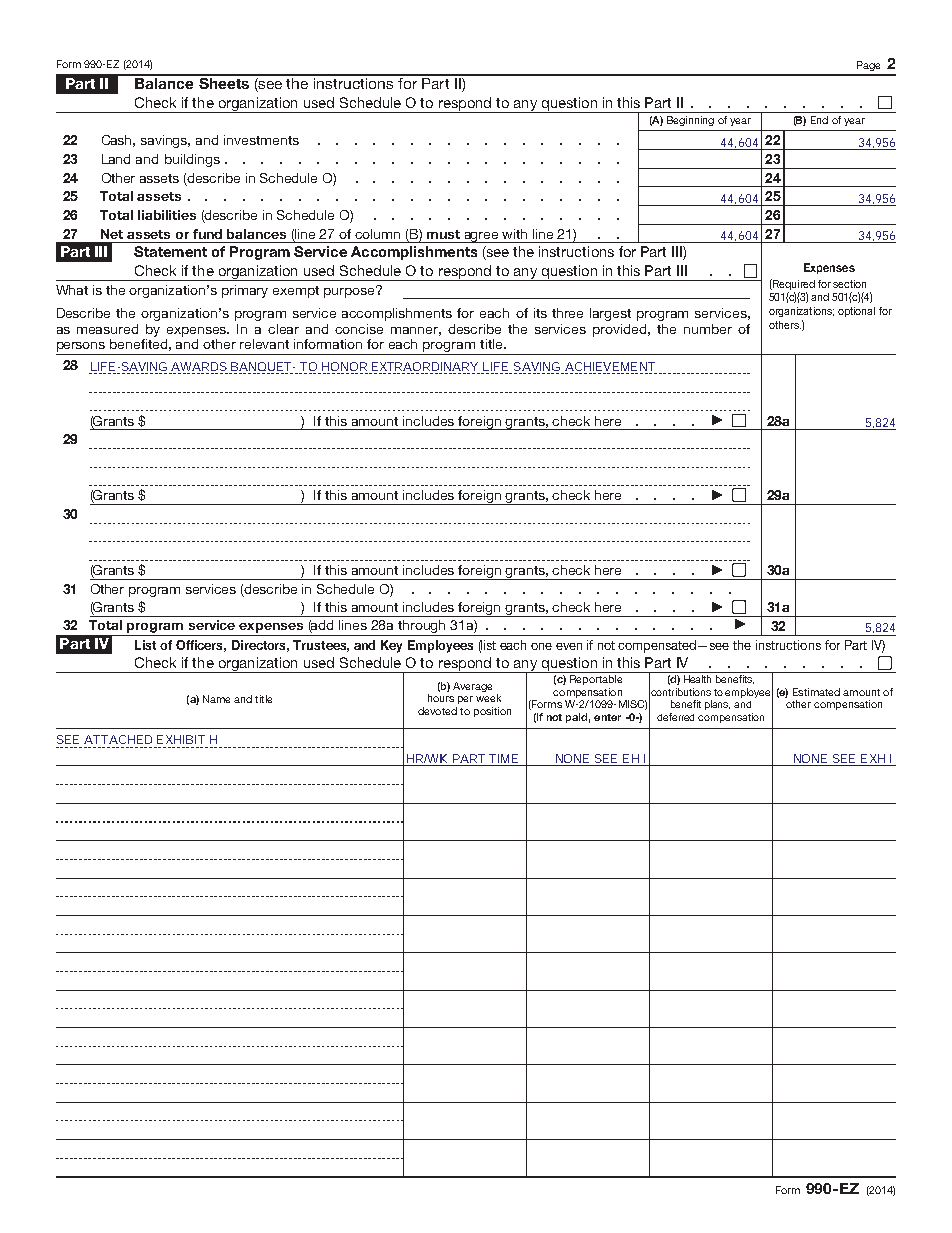 This screenshot has width=952, height=1233. Describe the element at coordinates (199, 366) in the screenshot. I see `AWARDS` at that location.
